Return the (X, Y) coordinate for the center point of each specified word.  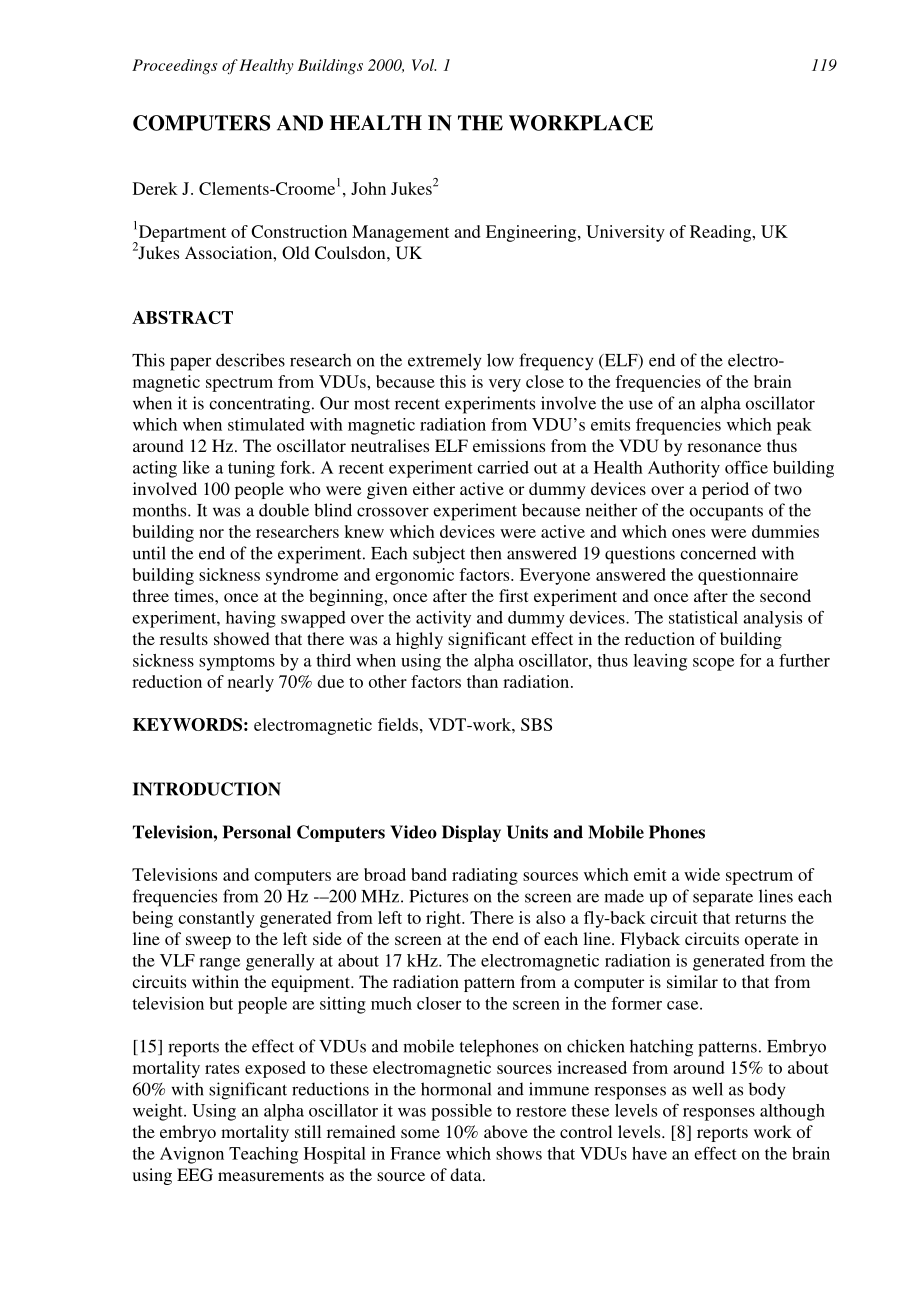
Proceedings (174, 67)
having (251, 619)
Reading (722, 233)
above (506, 1131)
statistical (703, 617)
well (707, 1089)
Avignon (192, 1155)
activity (443, 619)
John (368, 188)
